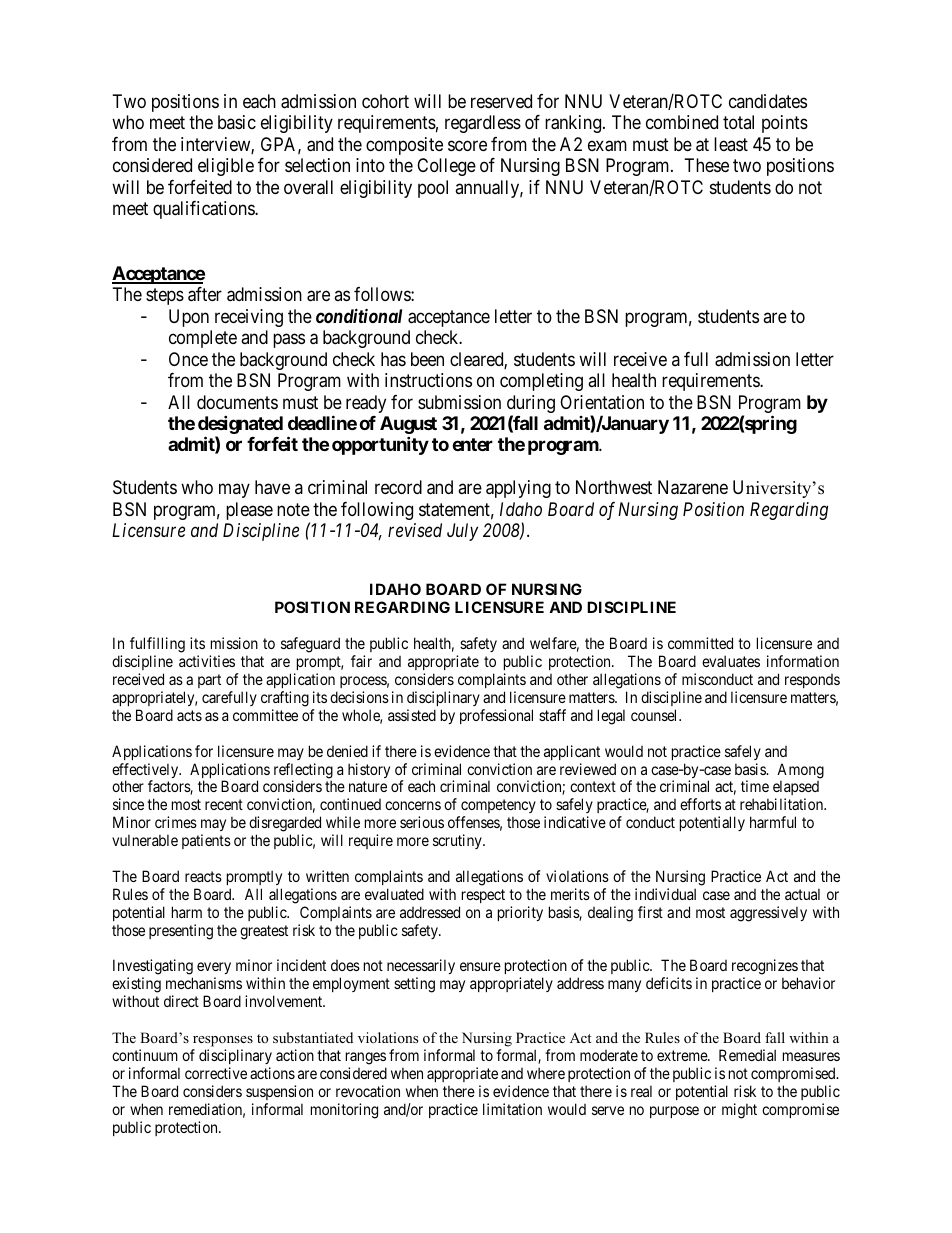 The width and height of the screenshot is (952, 1233). I want to click on competency, so click(497, 808).
